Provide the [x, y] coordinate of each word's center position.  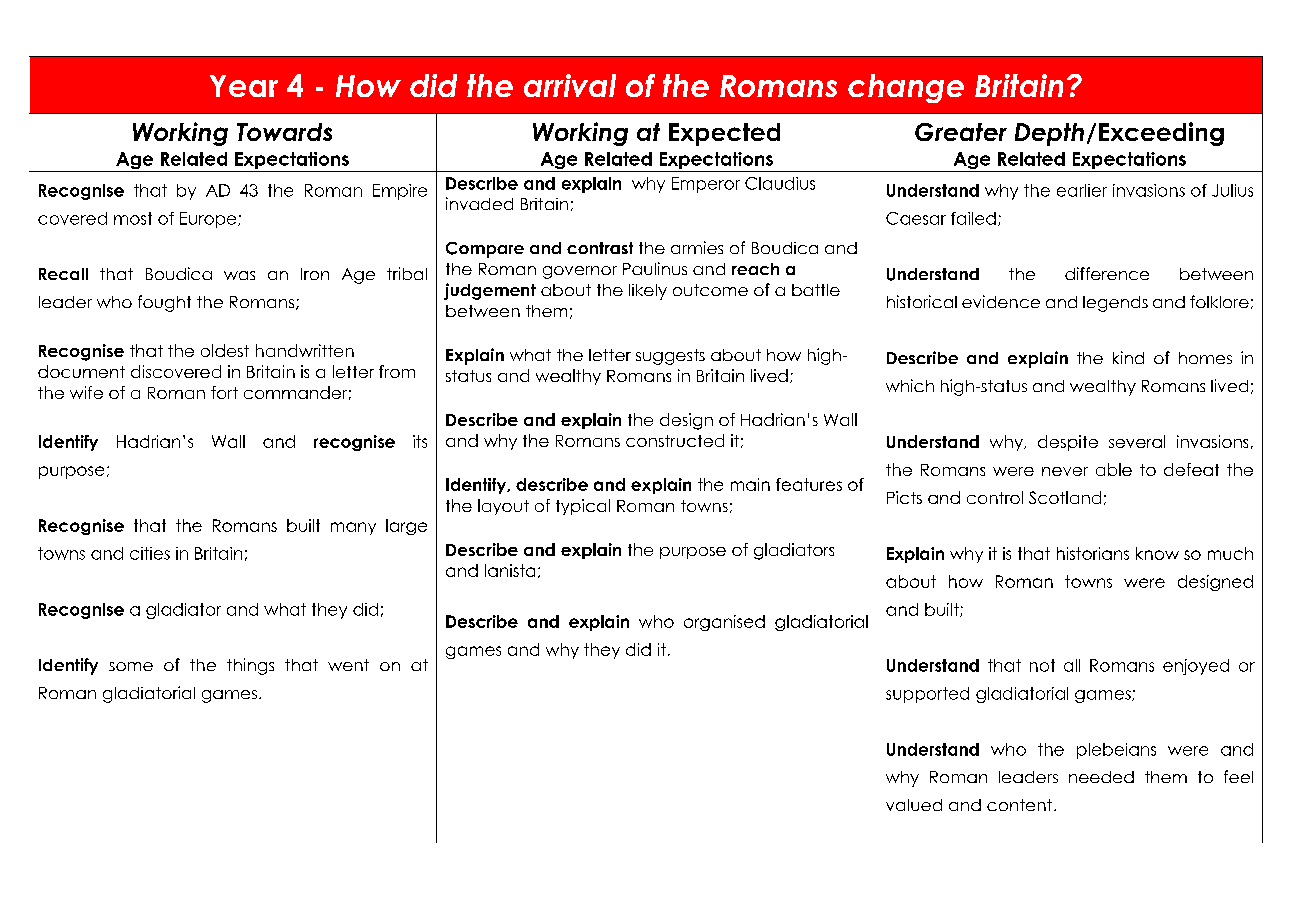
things [250, 666]
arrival [570, 85]
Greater [961, 132]
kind [1128, 357]
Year [244, 86]
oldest [225, 350]
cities [150, 553]
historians [1093, 553]
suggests [670, 357]
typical [583, 507]
